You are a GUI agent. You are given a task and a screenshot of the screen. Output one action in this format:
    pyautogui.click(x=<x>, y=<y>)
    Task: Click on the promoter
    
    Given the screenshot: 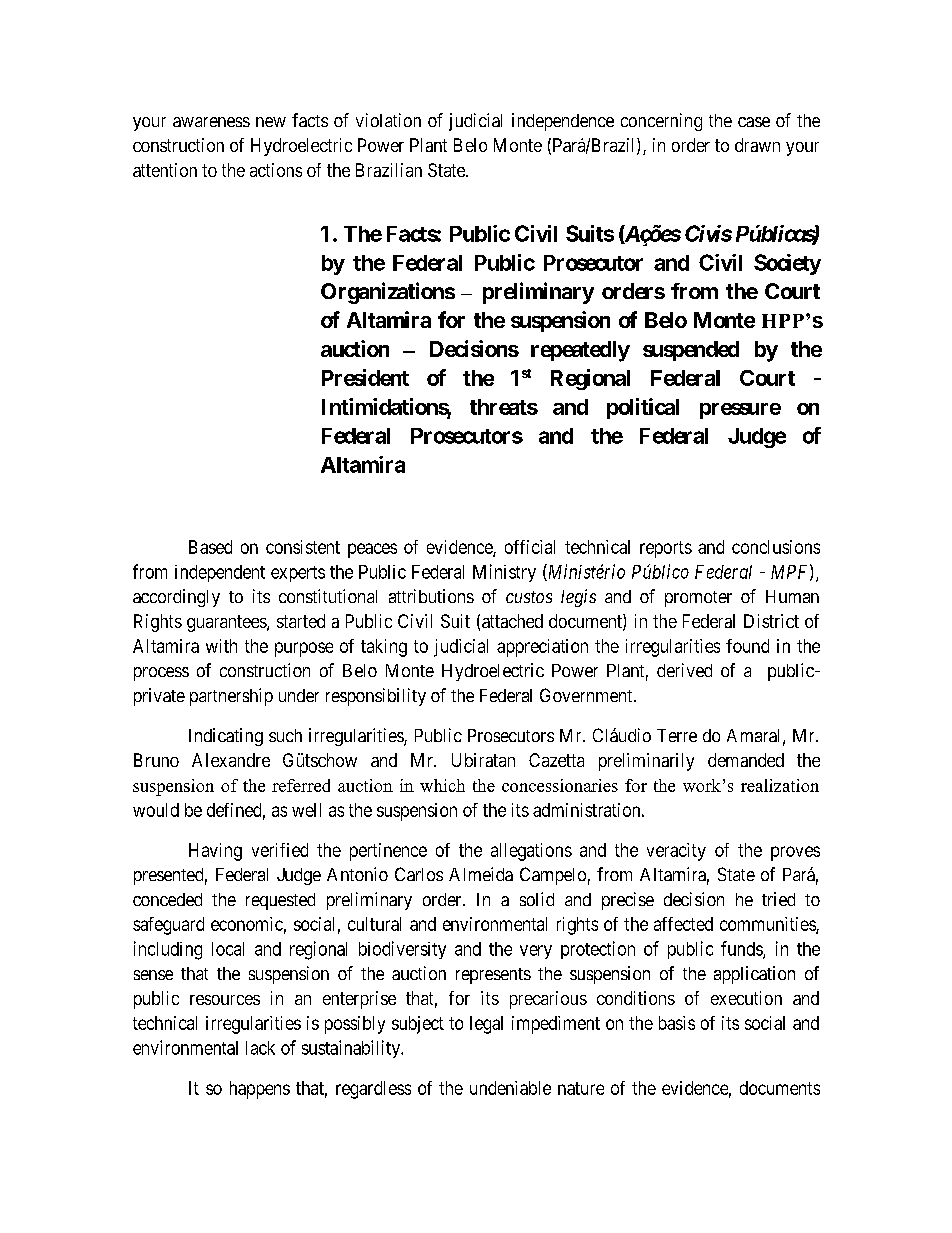 What is the action you would take?
    pyautogui.click(x=698, y=599)
